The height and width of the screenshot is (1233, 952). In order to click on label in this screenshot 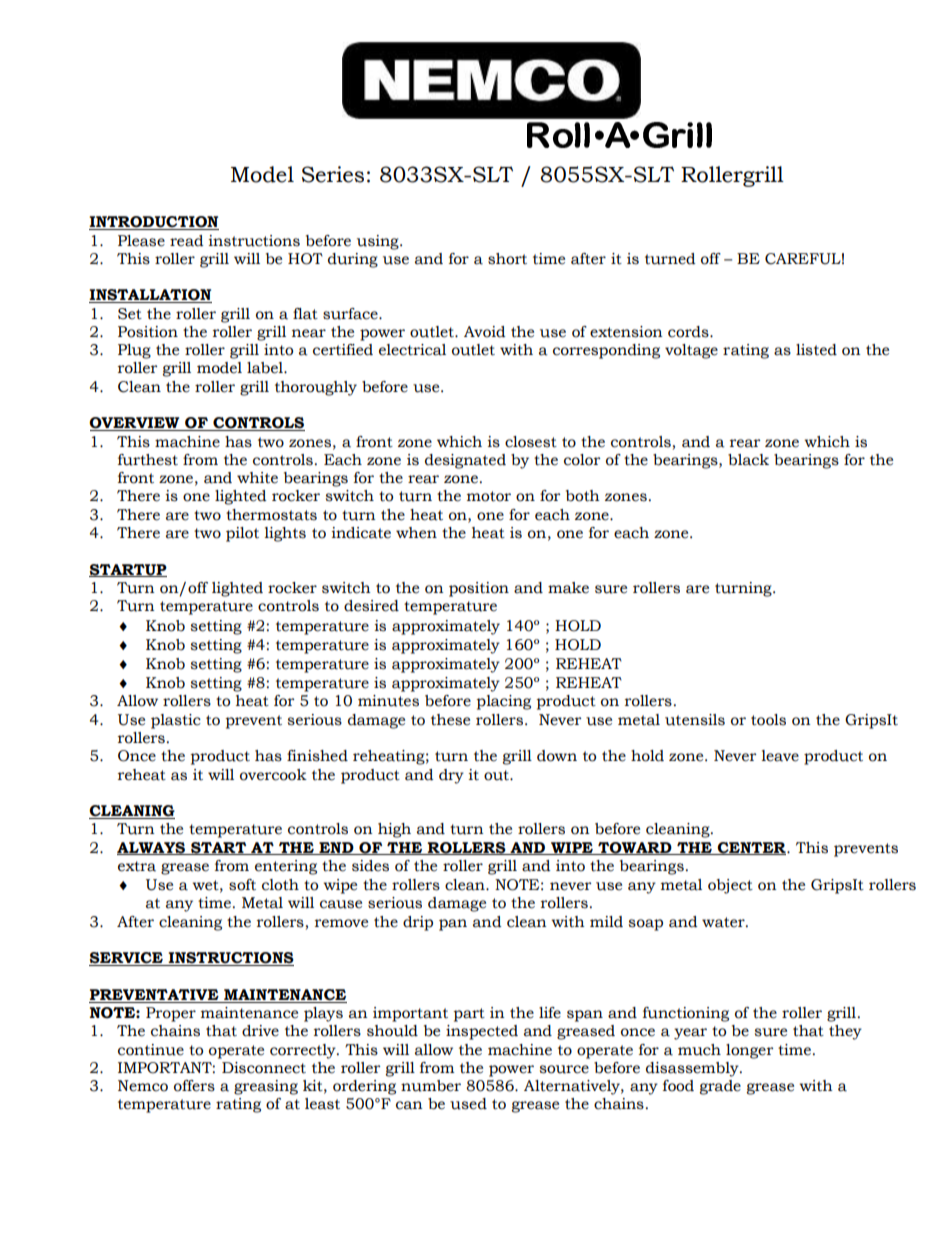, I will do `click(266, 368)`.
